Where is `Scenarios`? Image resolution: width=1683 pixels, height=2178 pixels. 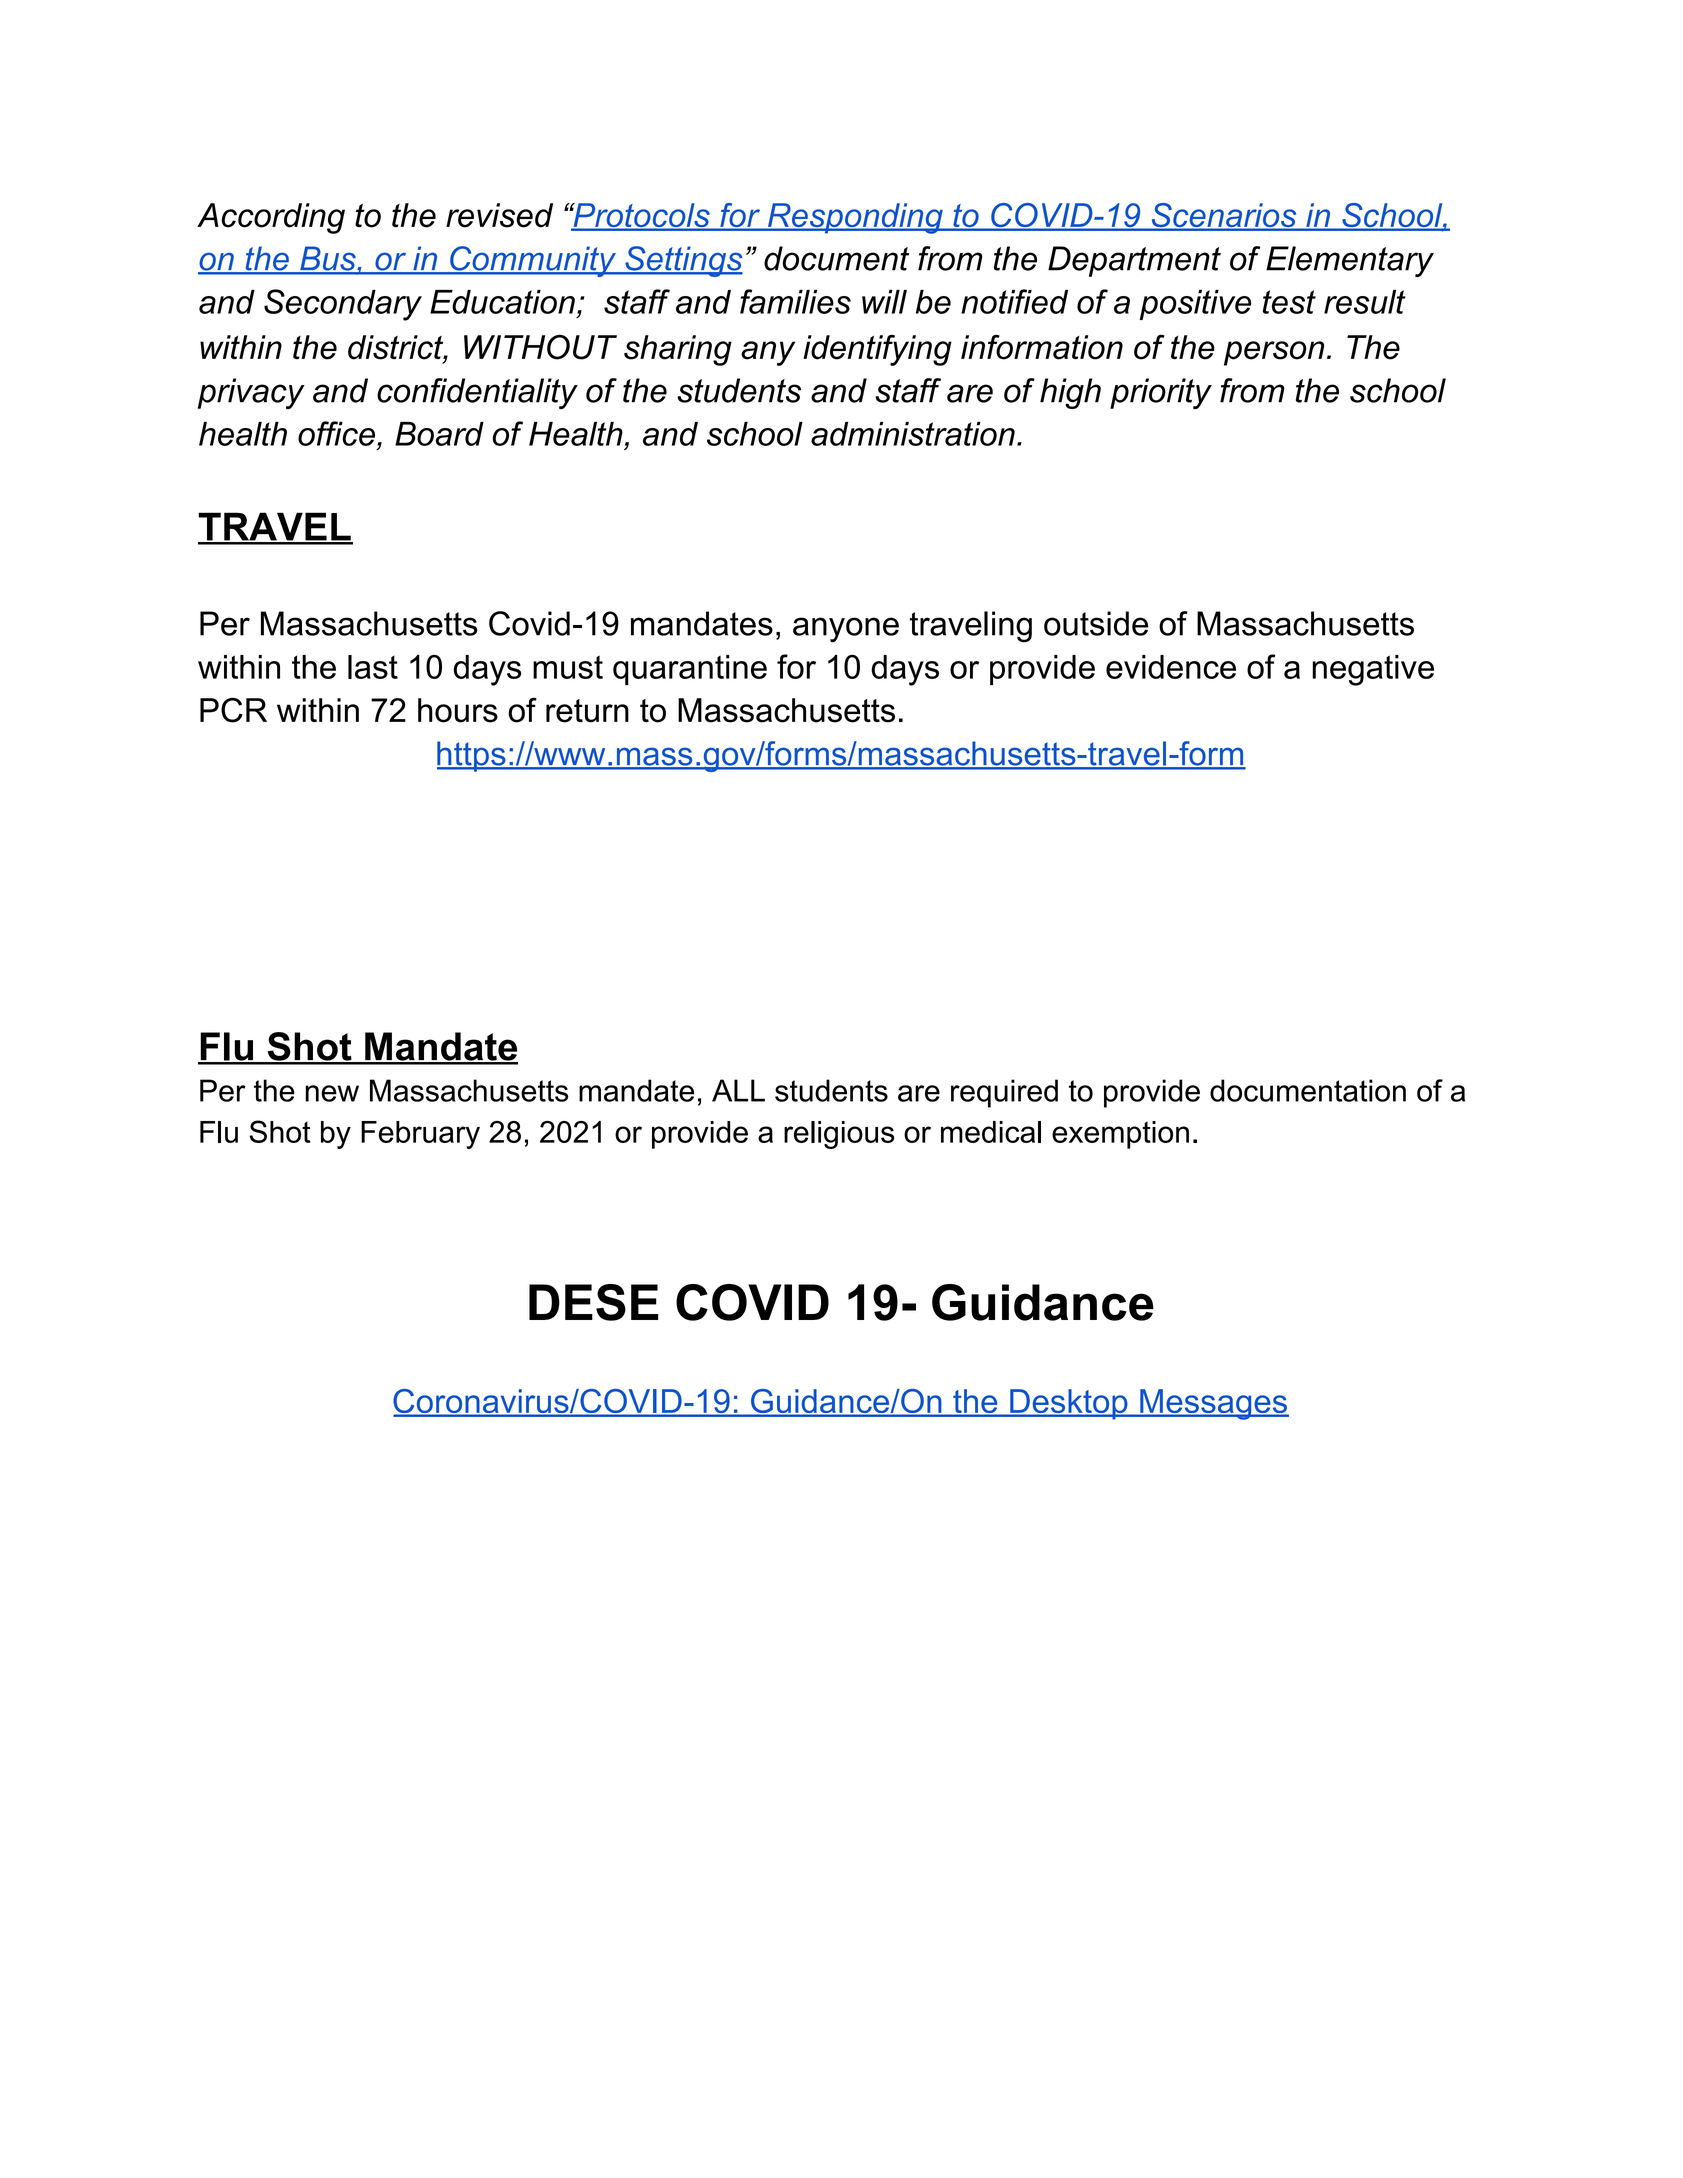
Scenarios is located at coordinates (1224, 216).
